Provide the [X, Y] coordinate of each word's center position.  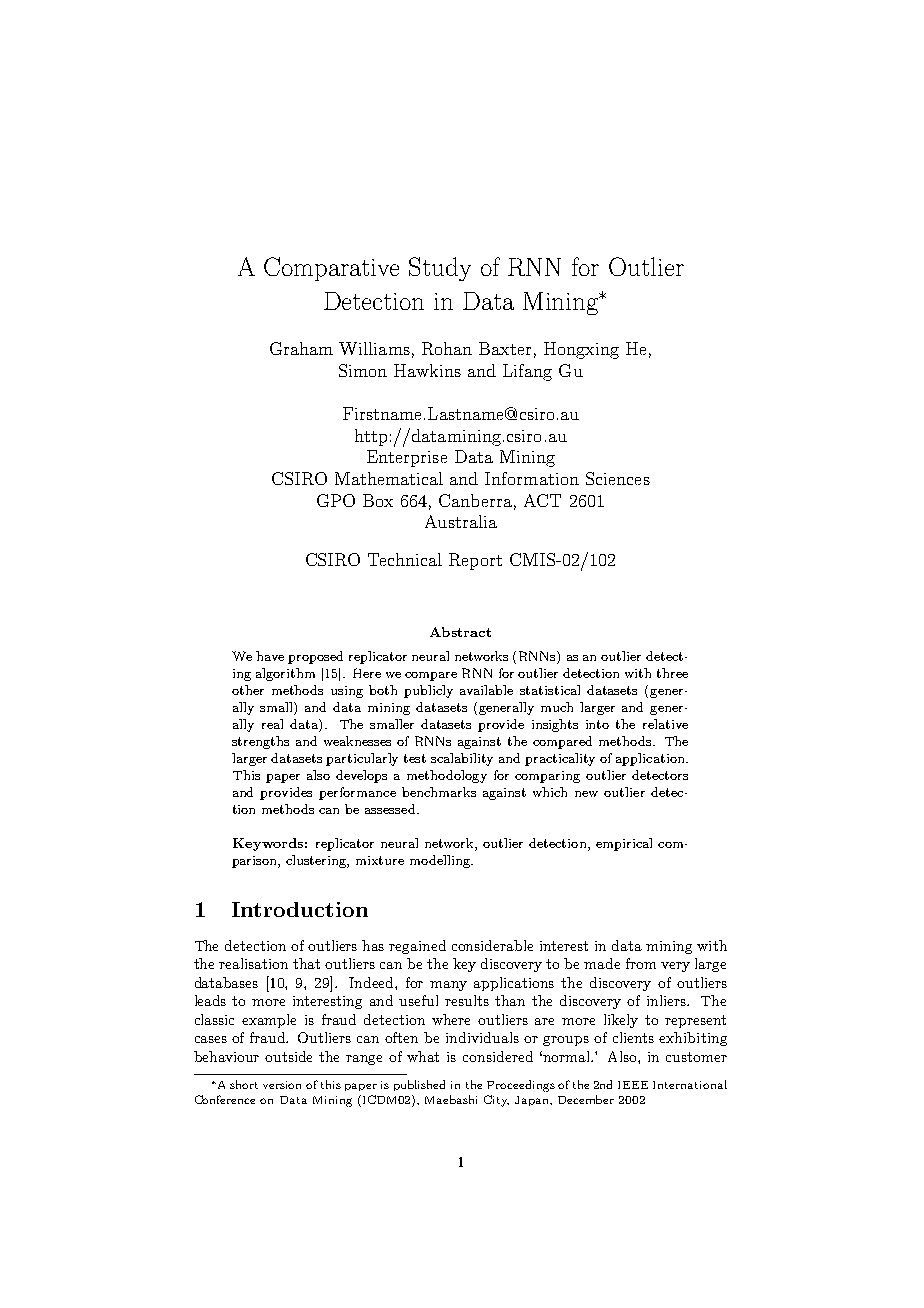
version [282, 1085]
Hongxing [581, 350]
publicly [428, 691]
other [248, 690]
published [419, 1085]
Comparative [331, 269]
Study [440, 269]
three [672, 673]
